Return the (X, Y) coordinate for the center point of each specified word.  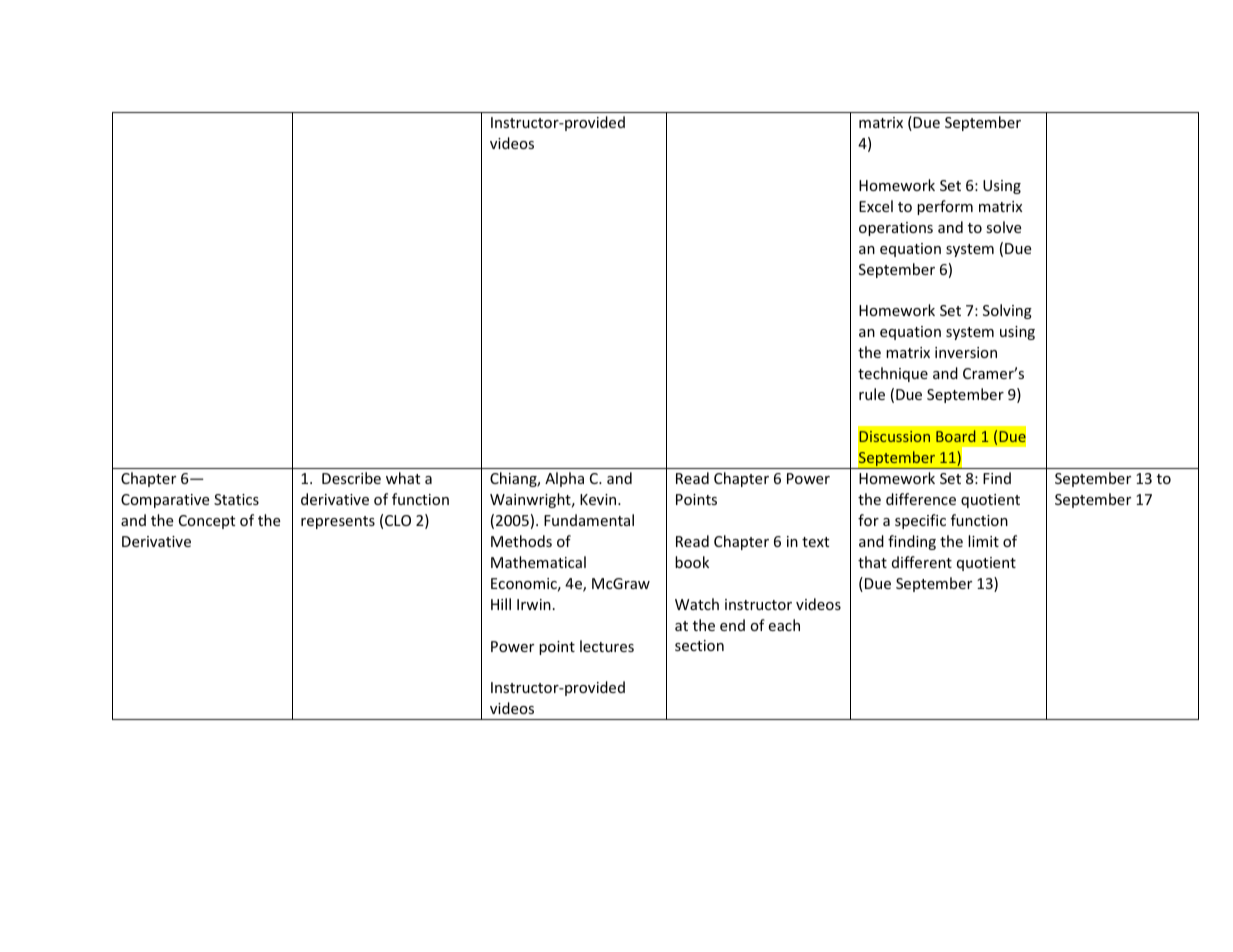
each (784, 625)
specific (920, 521)
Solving (1007, 311)
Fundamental (589, 520)
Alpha (564, 479)
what (403, 478)
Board (955, 436)
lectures (607, 646)
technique (893, 374)
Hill (501, 604)
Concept (207, 522)
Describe (351, 478)
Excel (876, 206)
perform (945, 207)
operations (896, 229)
